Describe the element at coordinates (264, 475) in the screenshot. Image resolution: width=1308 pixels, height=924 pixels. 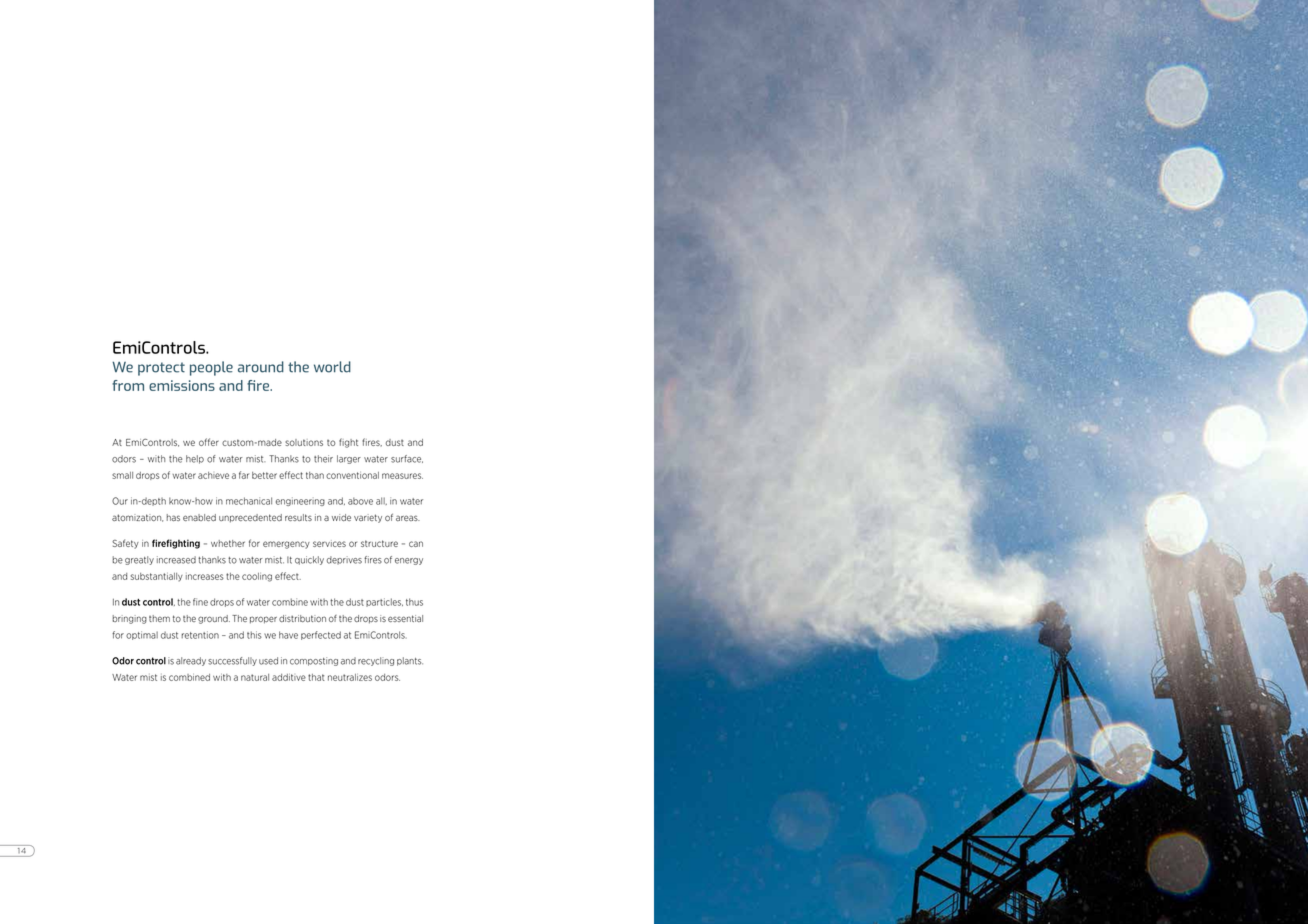
I see `better` at that location.
